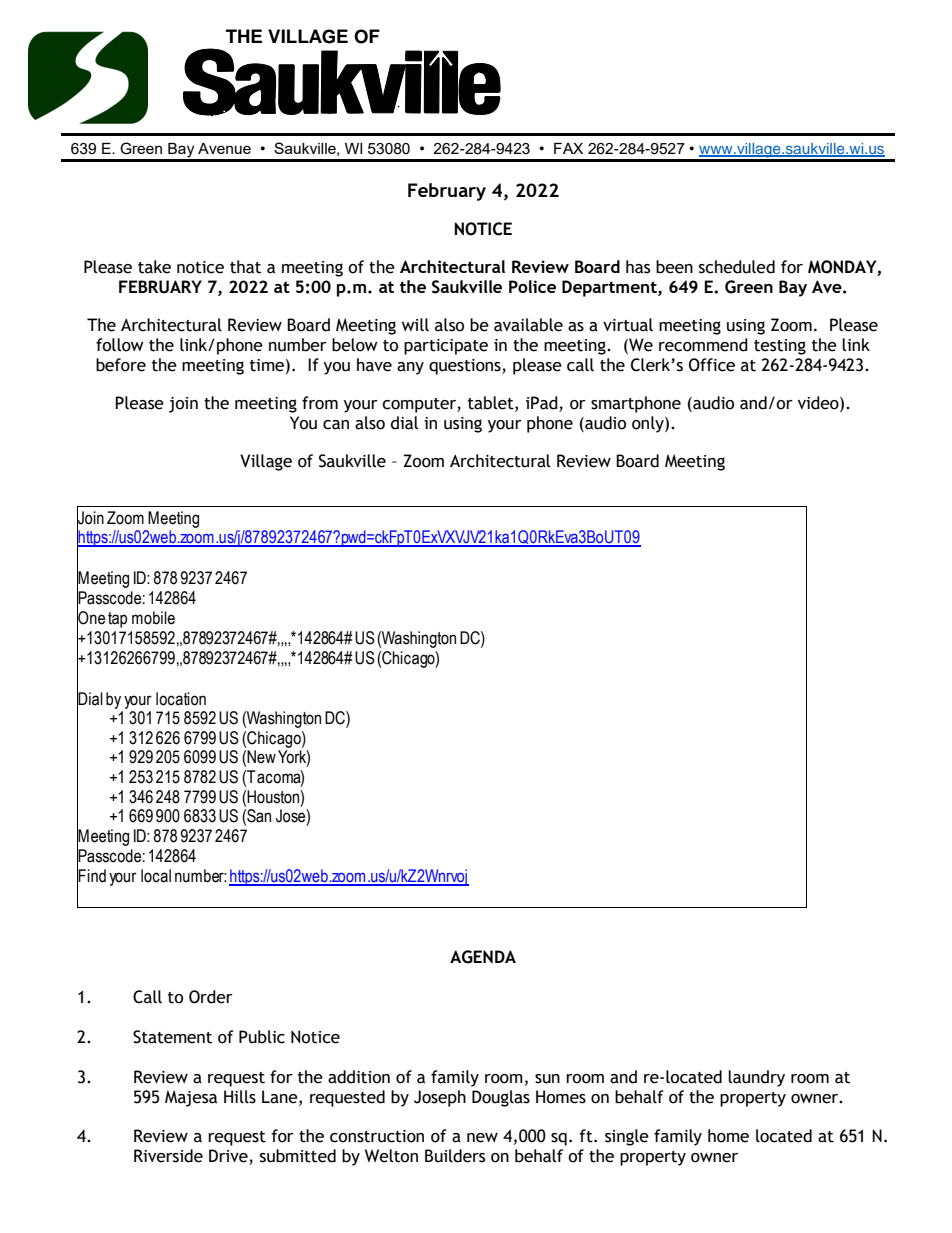 The height and width of the page is (1233, 952). What do you see at coordinates (224, 148) in the page?
I see `Avenue` at bounding box center [224, 148].
